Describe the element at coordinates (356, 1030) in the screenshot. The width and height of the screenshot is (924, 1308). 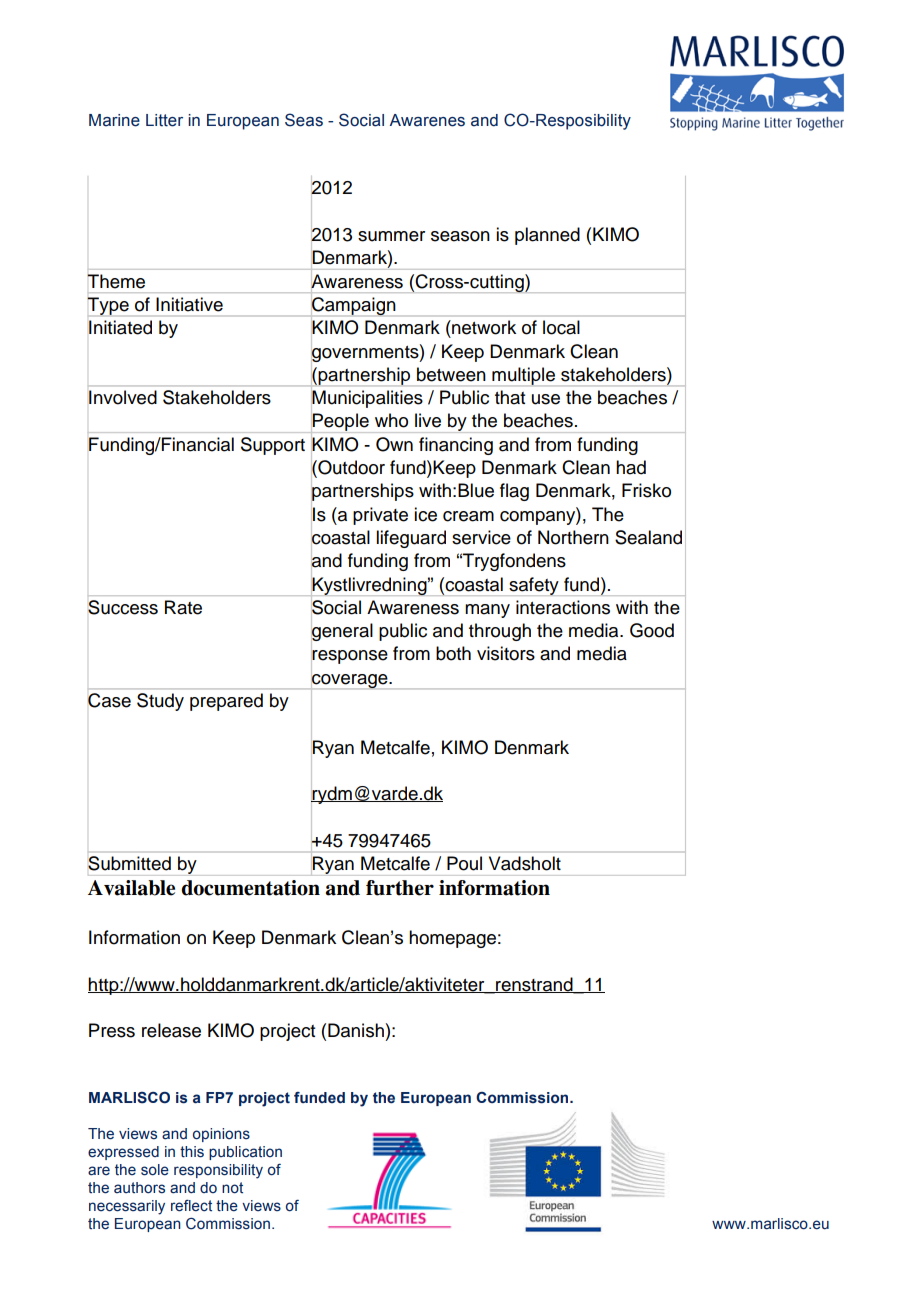
I see `Danish` at that location.
